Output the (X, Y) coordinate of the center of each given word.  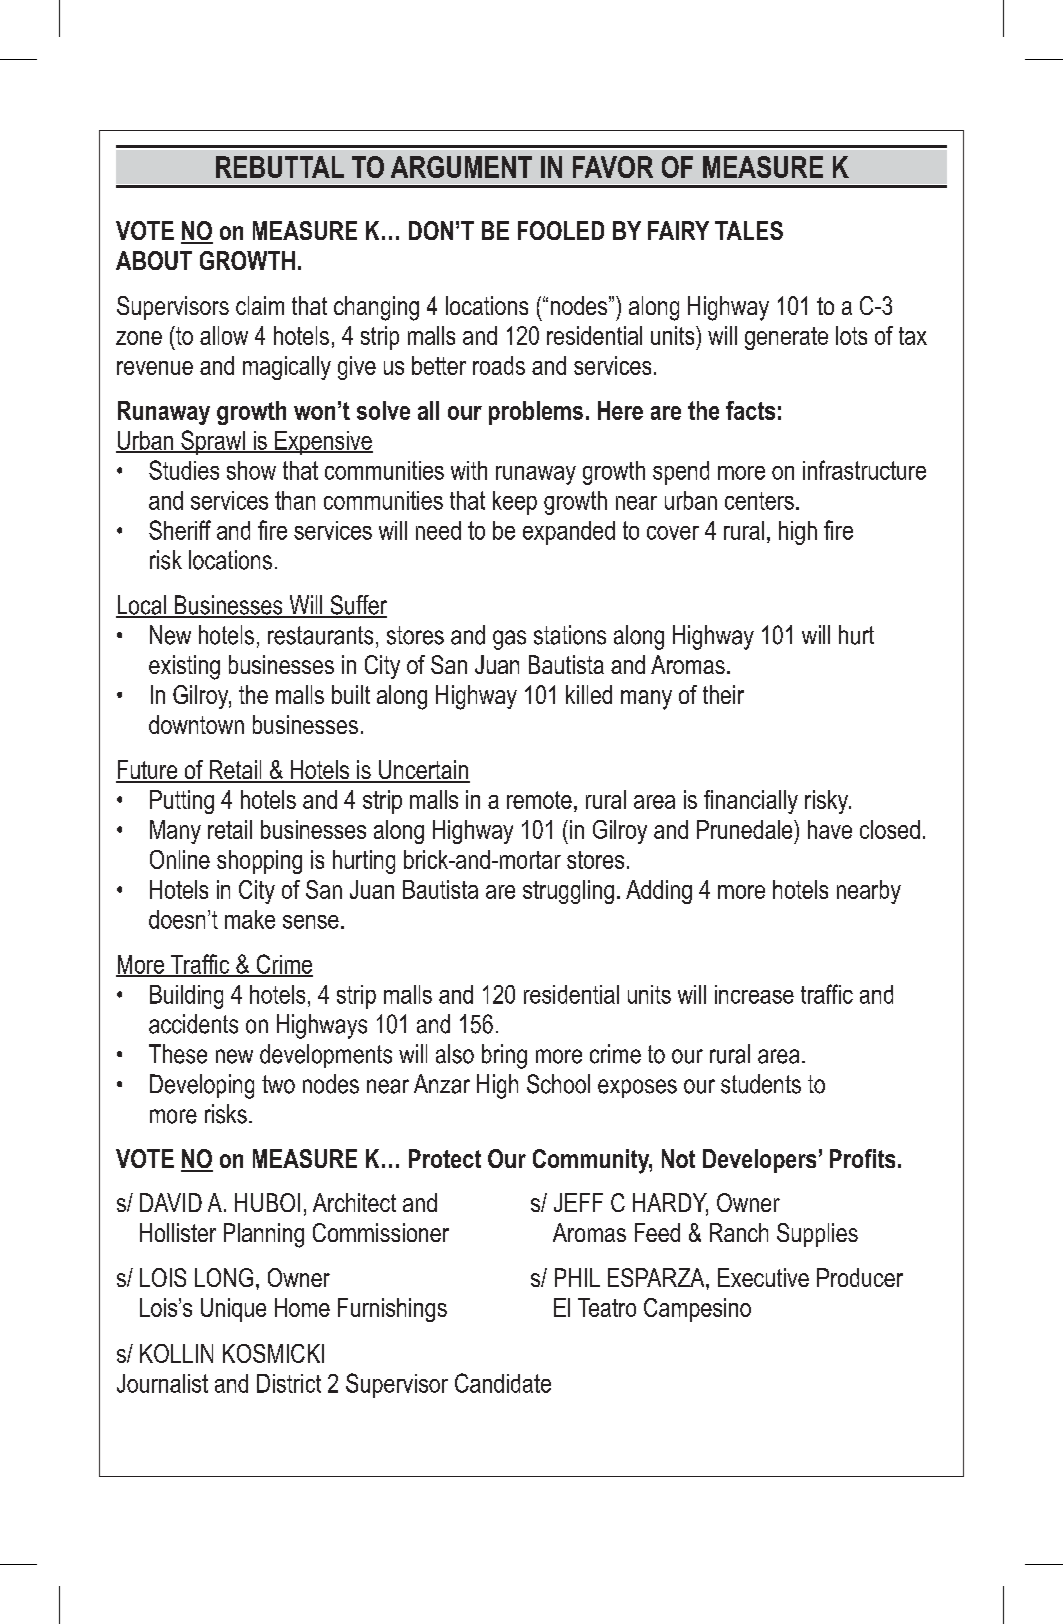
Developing (202, 1086)
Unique (233, 1310)
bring (504, 1056)
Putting (182, 802)
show (251, 470)
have (830, 829)
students (761, 1084)
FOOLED (561, 230)
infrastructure (864, 470)
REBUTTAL (280, 167)
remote (539, 800)
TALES (749, 230)
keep (515, 503)
